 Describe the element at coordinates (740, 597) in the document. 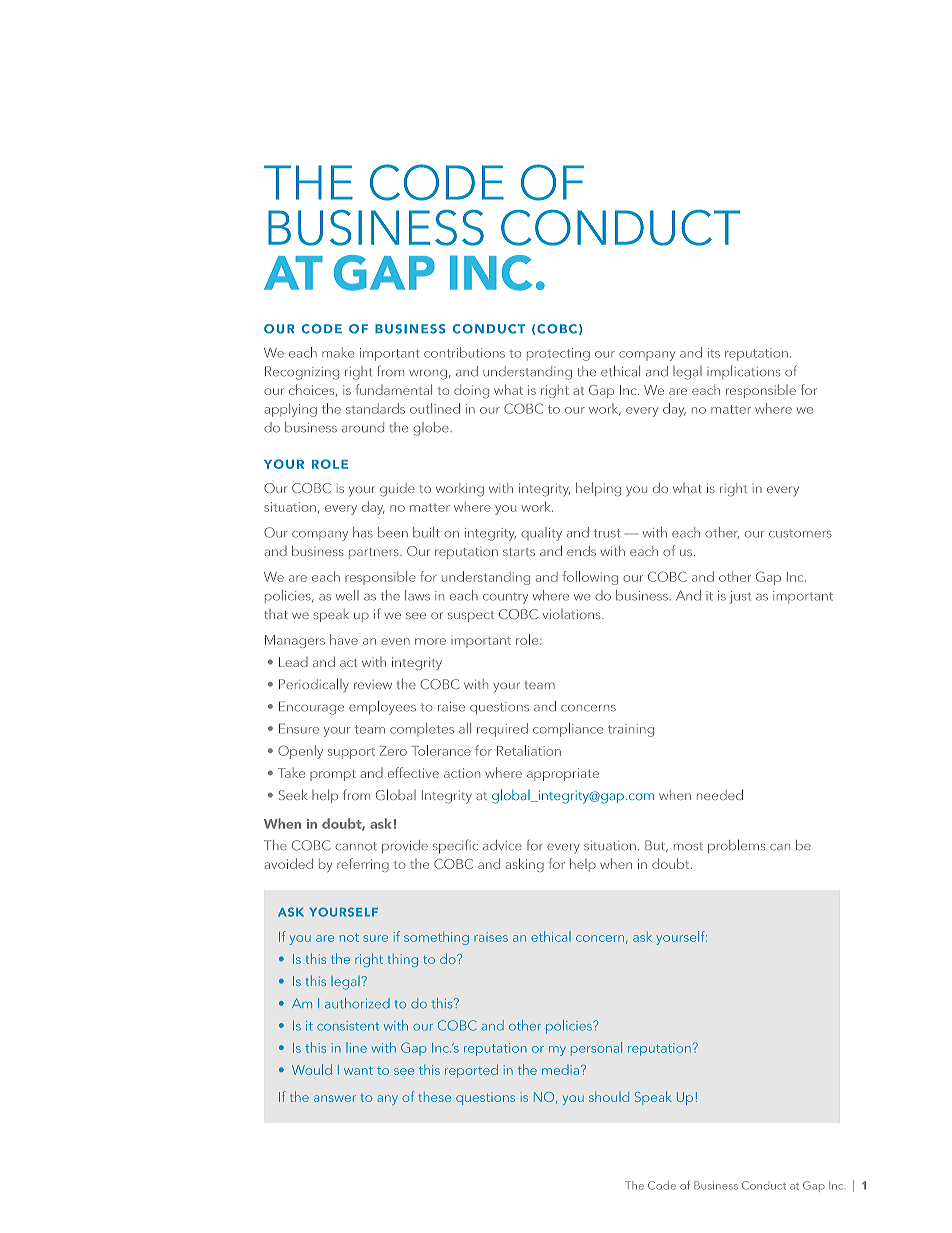

I see `just` at that location.
